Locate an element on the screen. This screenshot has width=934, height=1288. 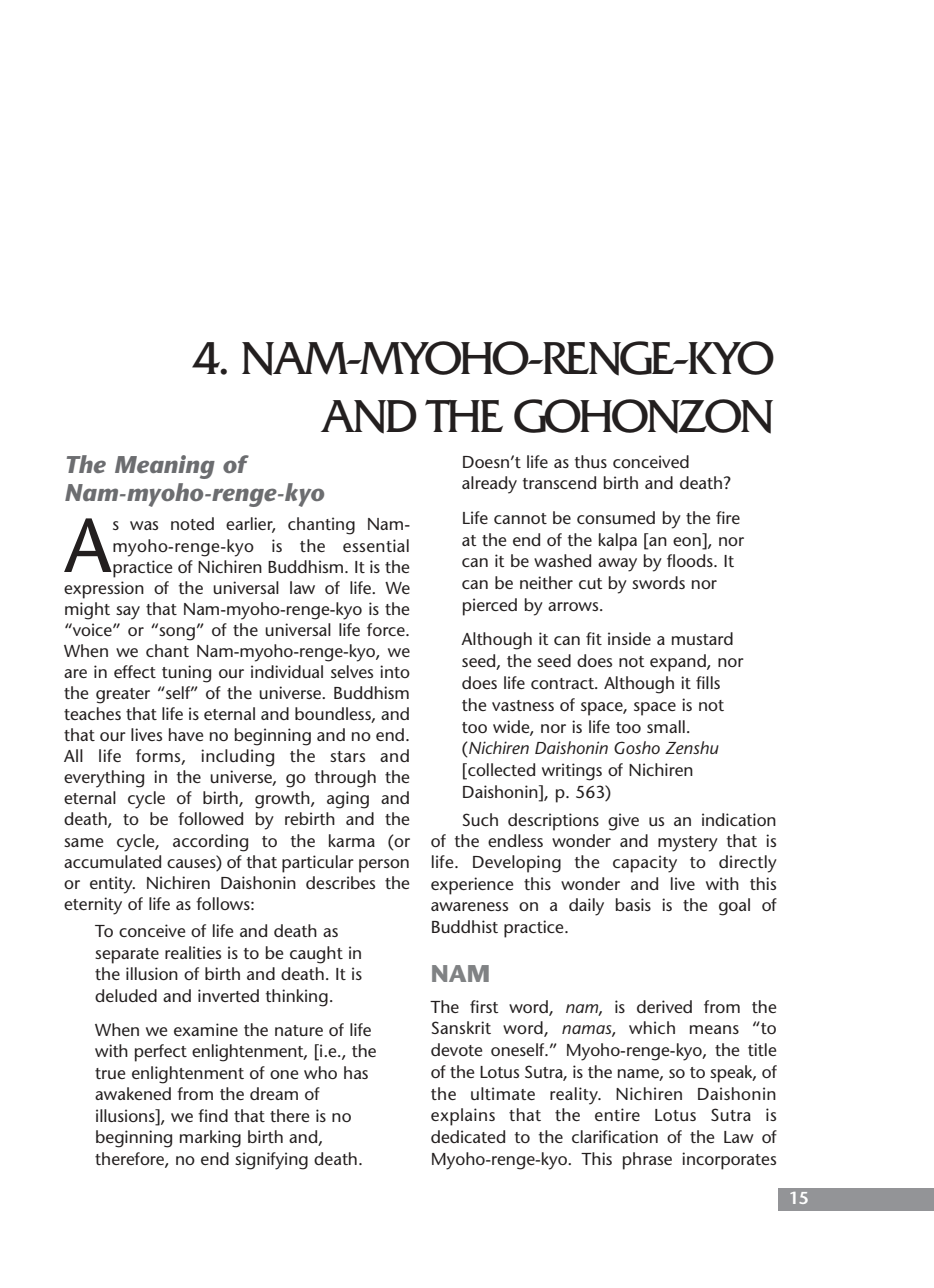
fire is located at coordinates (728, 517).
